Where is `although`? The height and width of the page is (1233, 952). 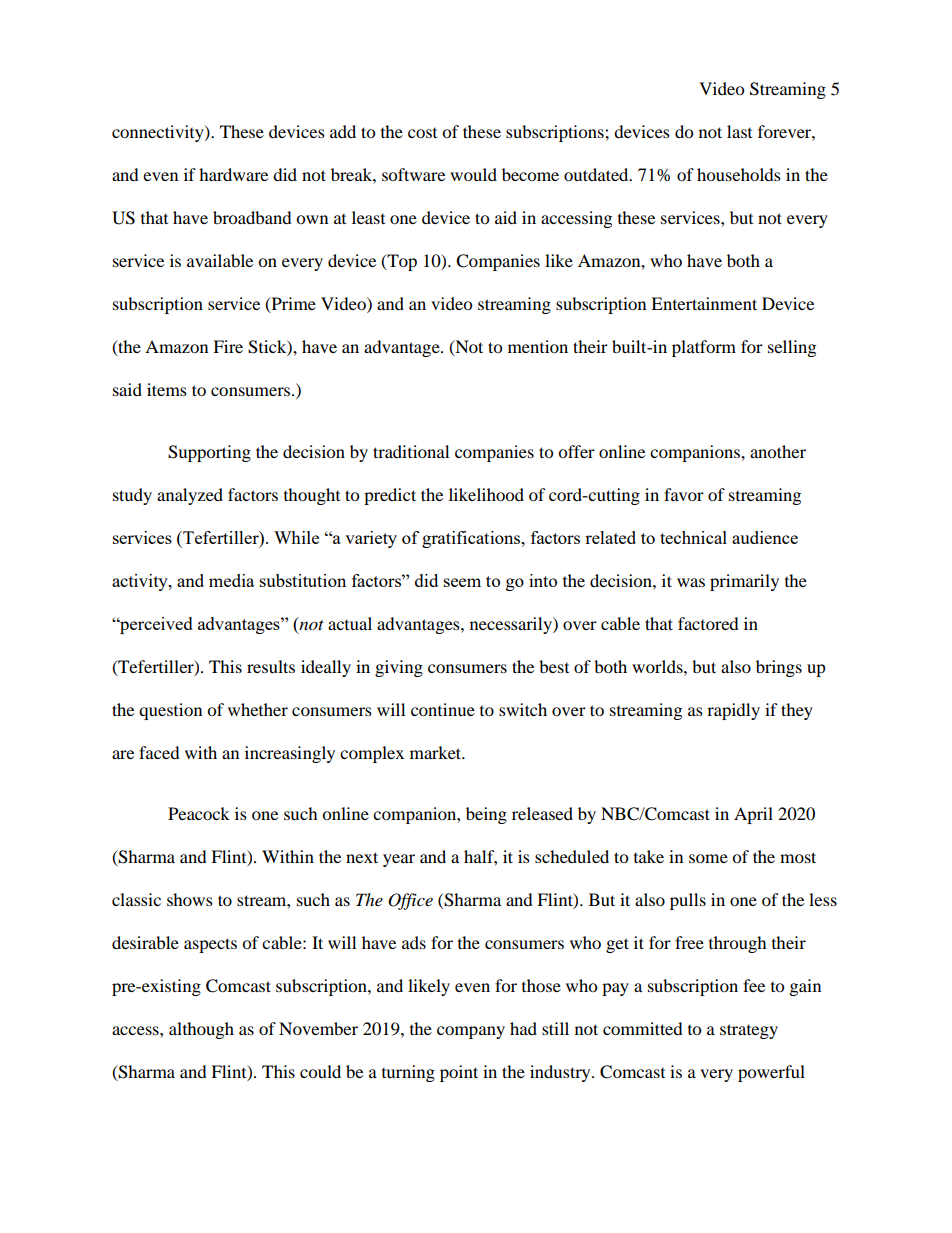 although is located at coordinates (201, 1030).
